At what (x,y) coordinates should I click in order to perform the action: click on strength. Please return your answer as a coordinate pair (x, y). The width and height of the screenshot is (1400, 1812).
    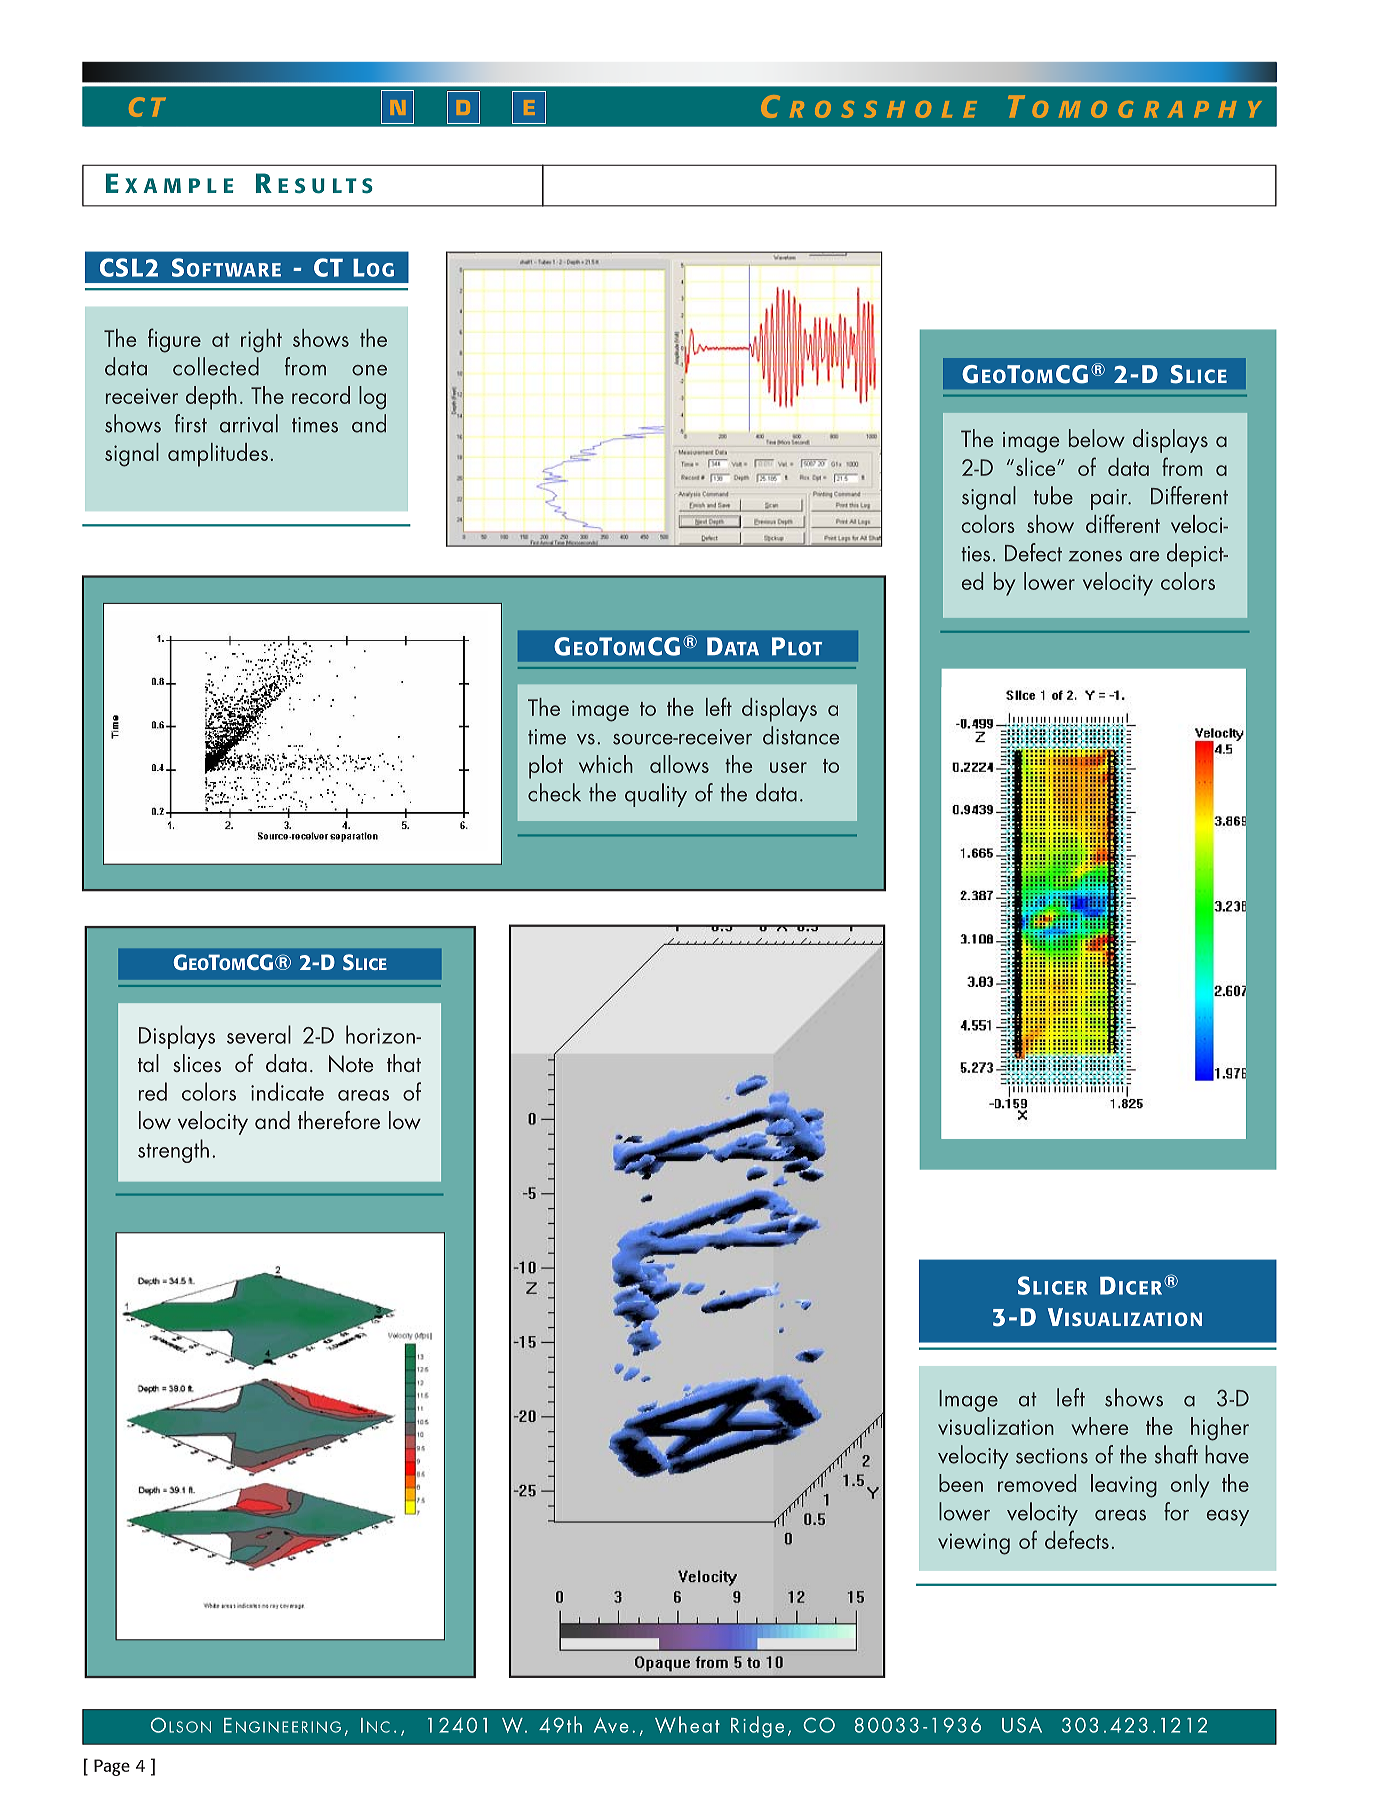
    Looking at the image, I should click on (173, 1151).
